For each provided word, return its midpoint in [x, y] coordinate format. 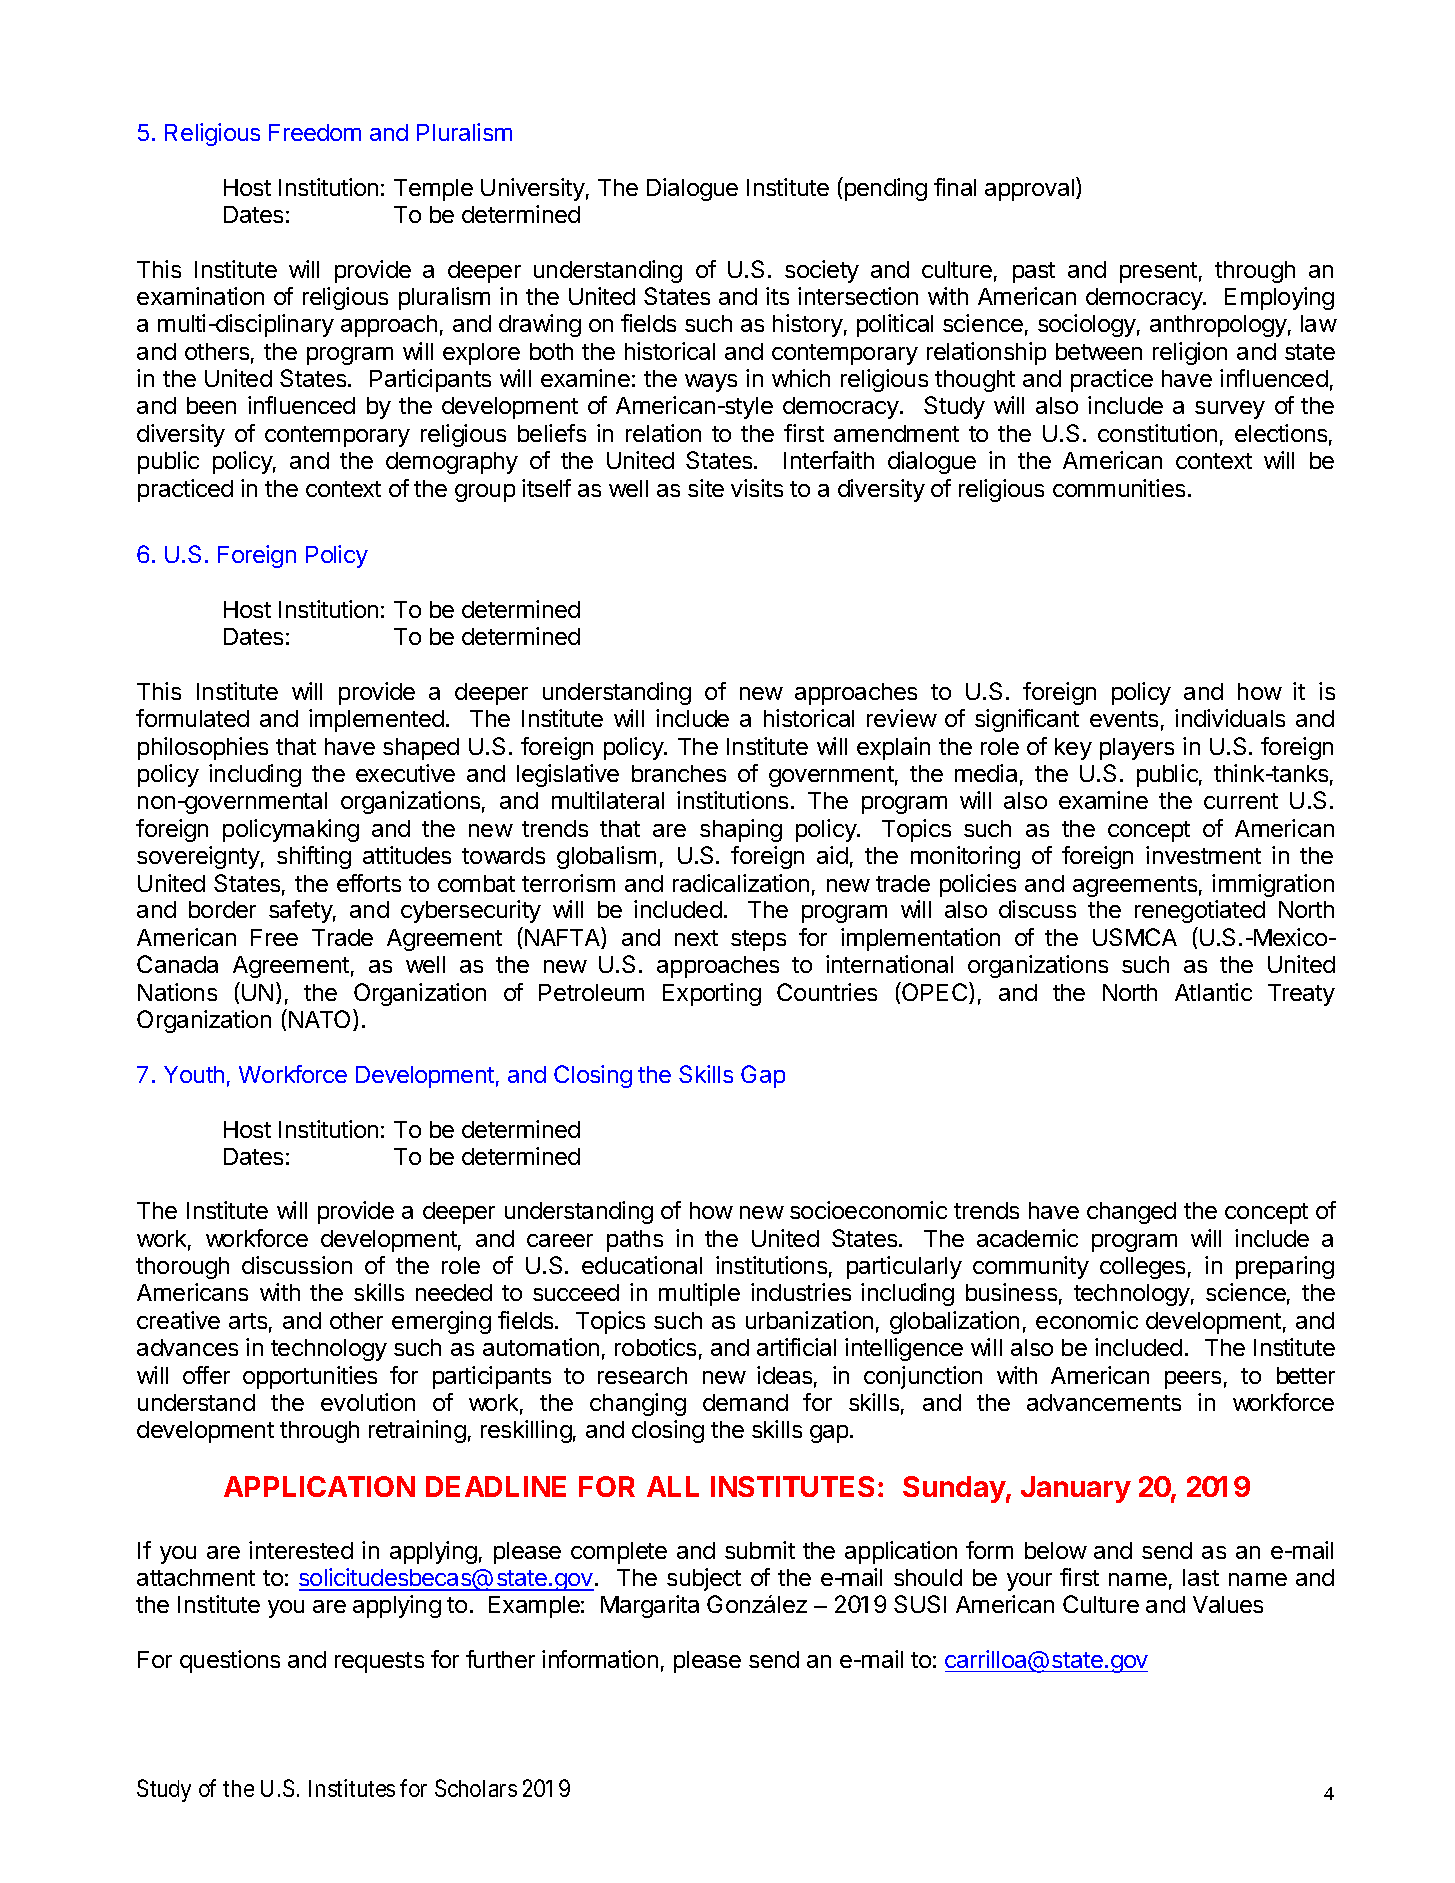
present [1158, 272]
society [822, 271]
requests [379, 1662]
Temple [433, 190]
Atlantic [1213, 992]
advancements [1104, 1402]
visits [757, 488]
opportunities [310, 1377]
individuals [1230, 718]
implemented [376, 720]
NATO [320, 1020]
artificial [796, 1347]
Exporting [712, 994]
